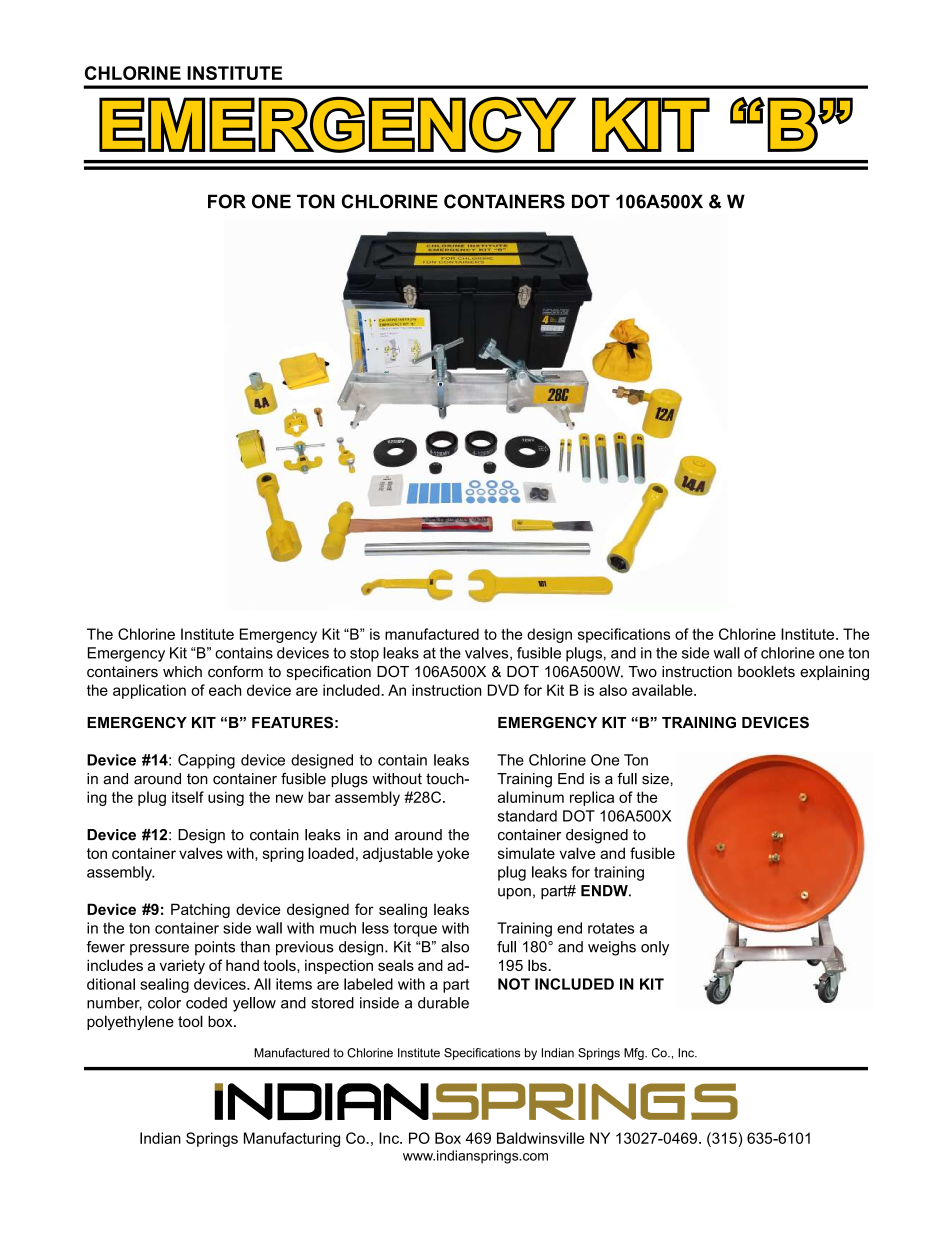 The width and height of the page is (952, 1233). Describe the element at coordinates (766, 671) in the page. I see `booklets` at that location.
